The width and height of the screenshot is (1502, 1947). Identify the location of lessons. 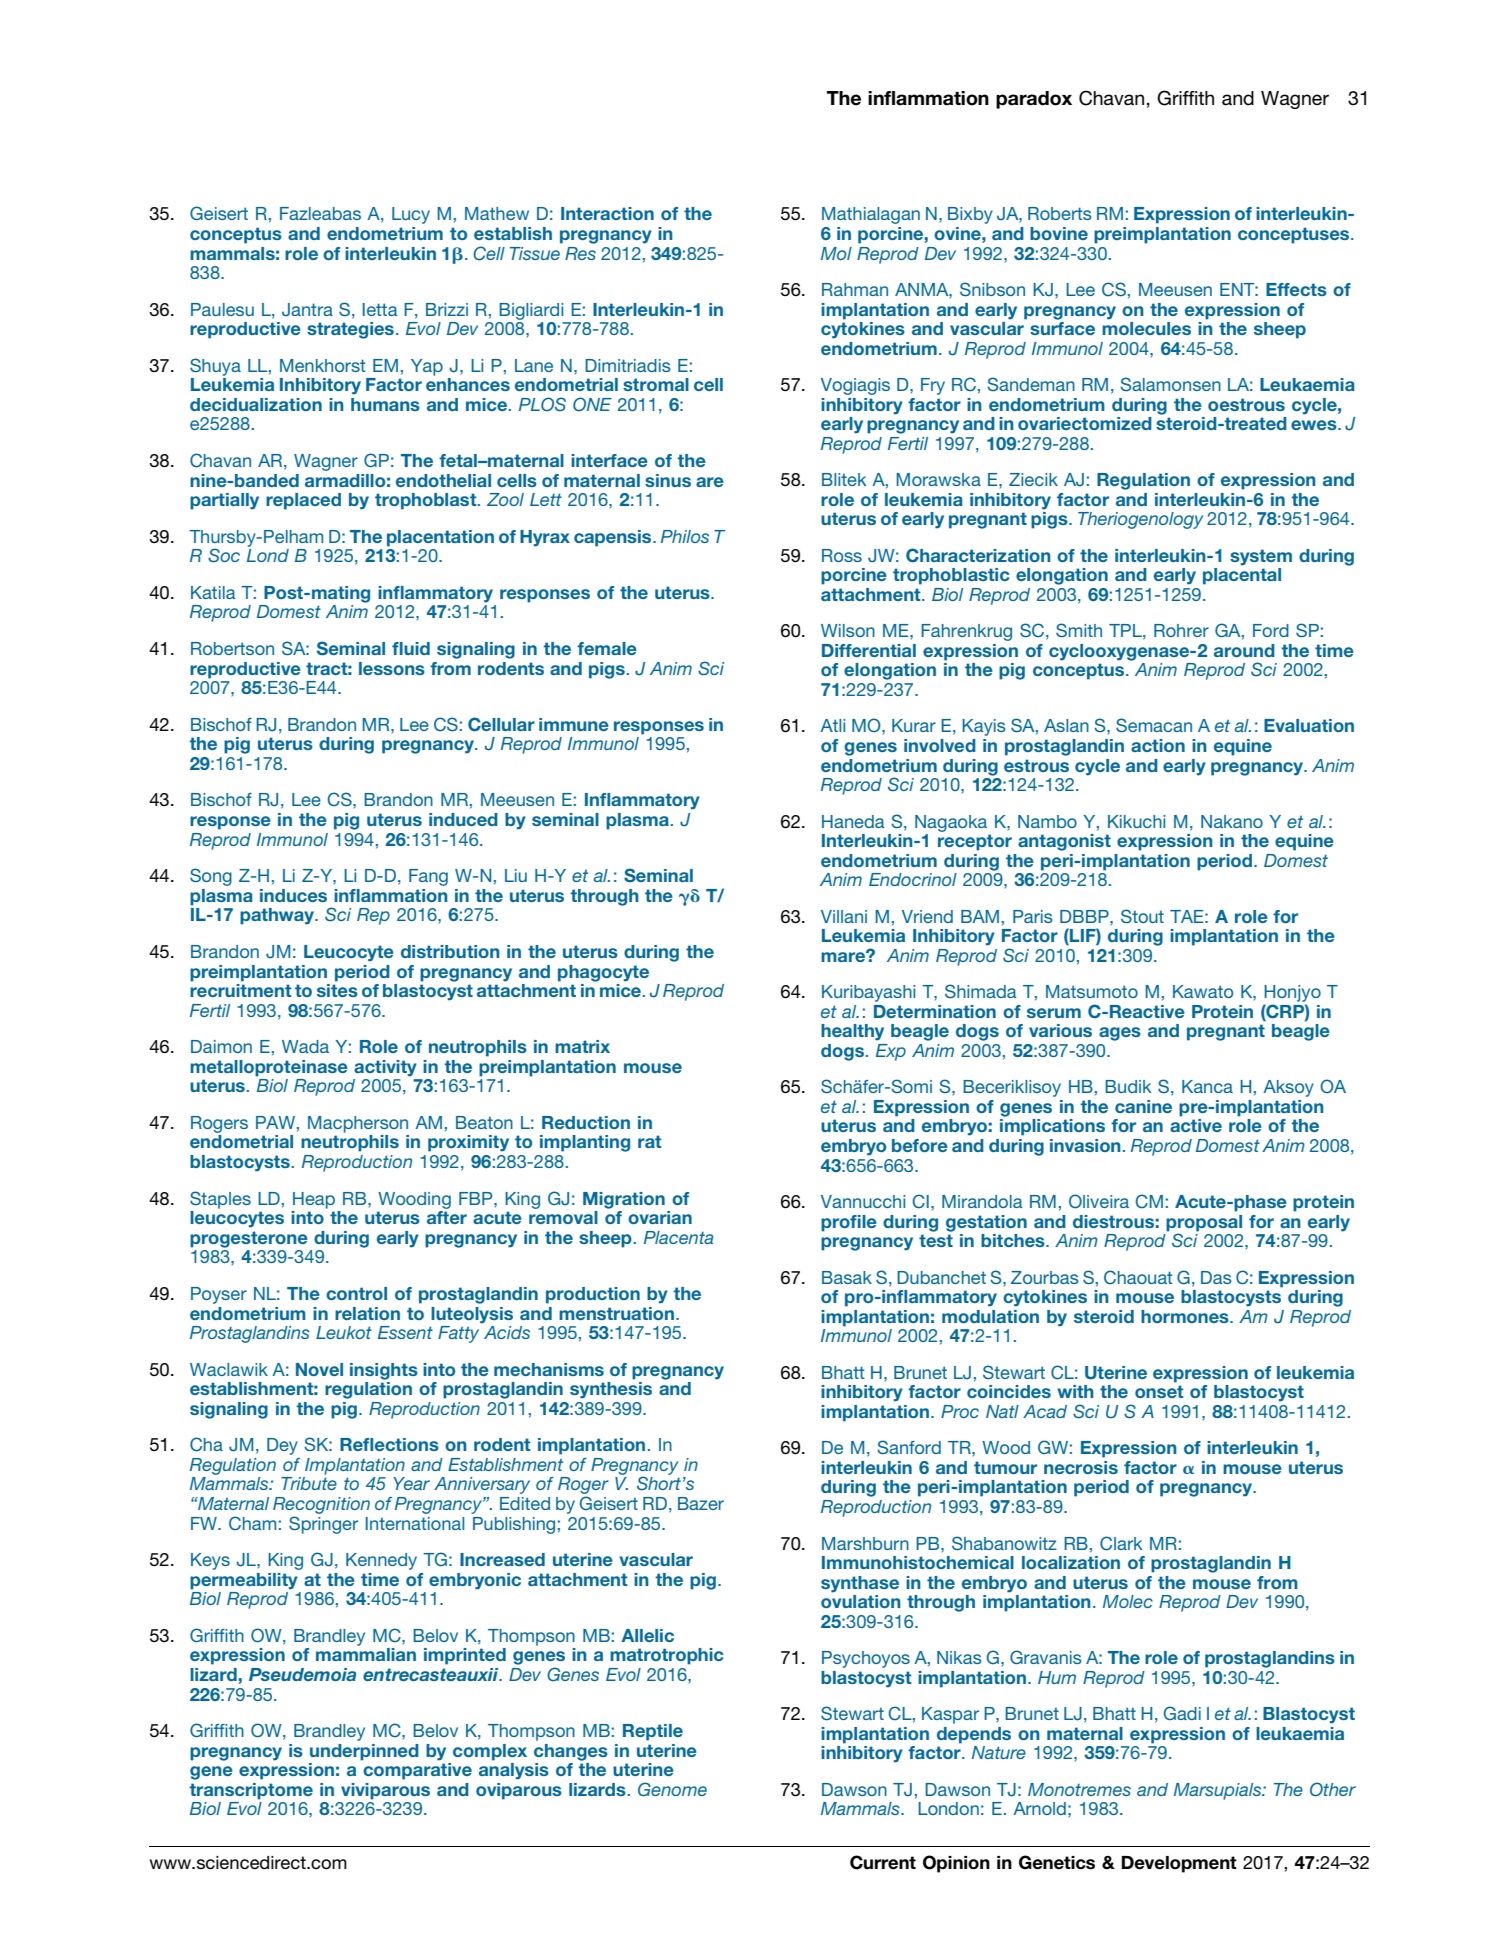
(392, 668).
